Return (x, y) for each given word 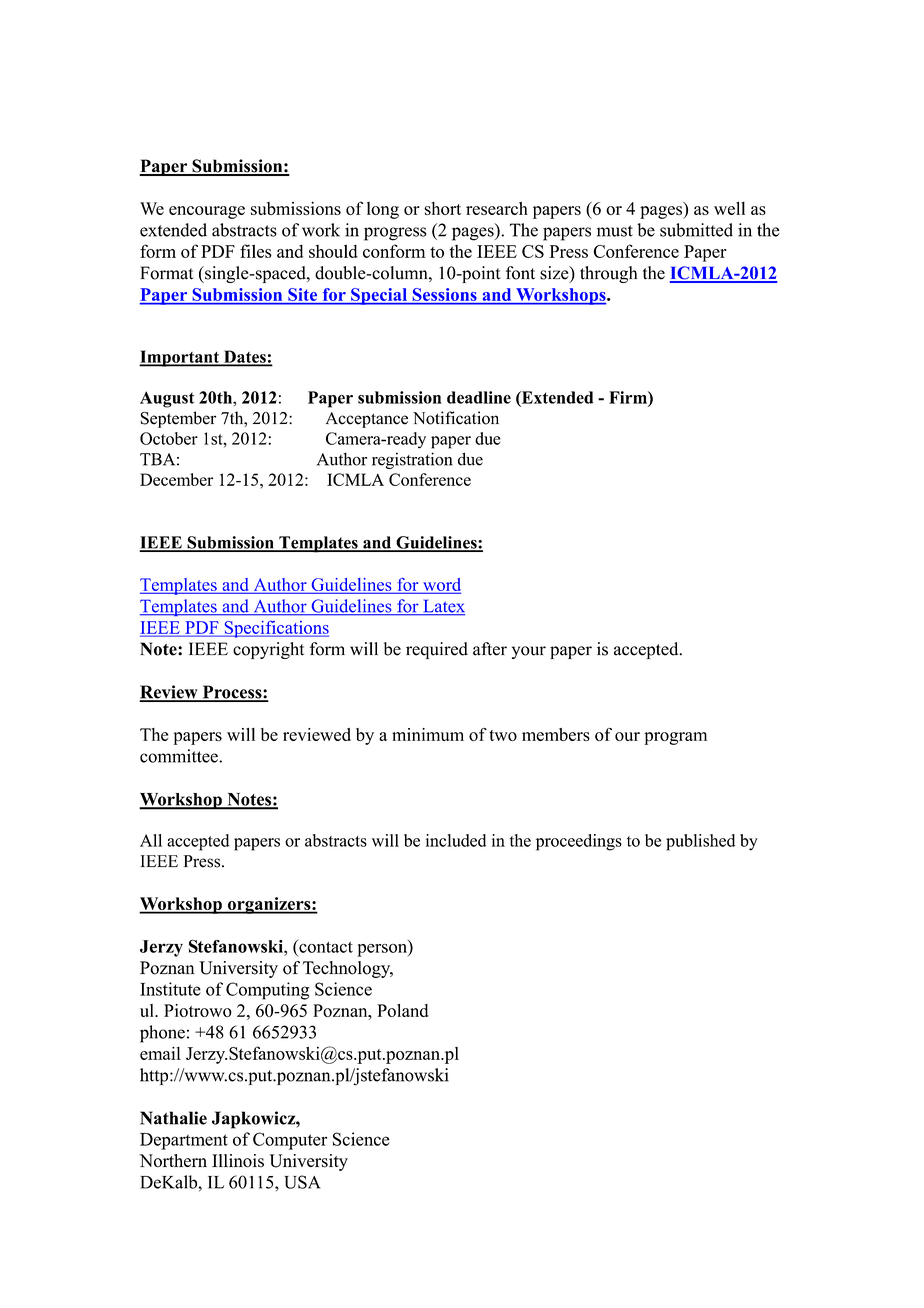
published (700, 842)
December (176, 479)
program (675, 738)
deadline (479, 397)
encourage (207, 212)
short (442, 208)
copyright (268, 650)
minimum (428, 734)
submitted (696, 230)
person (383, 950)
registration (412, 460)
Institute (170, 989)
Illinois (238, 1161)
